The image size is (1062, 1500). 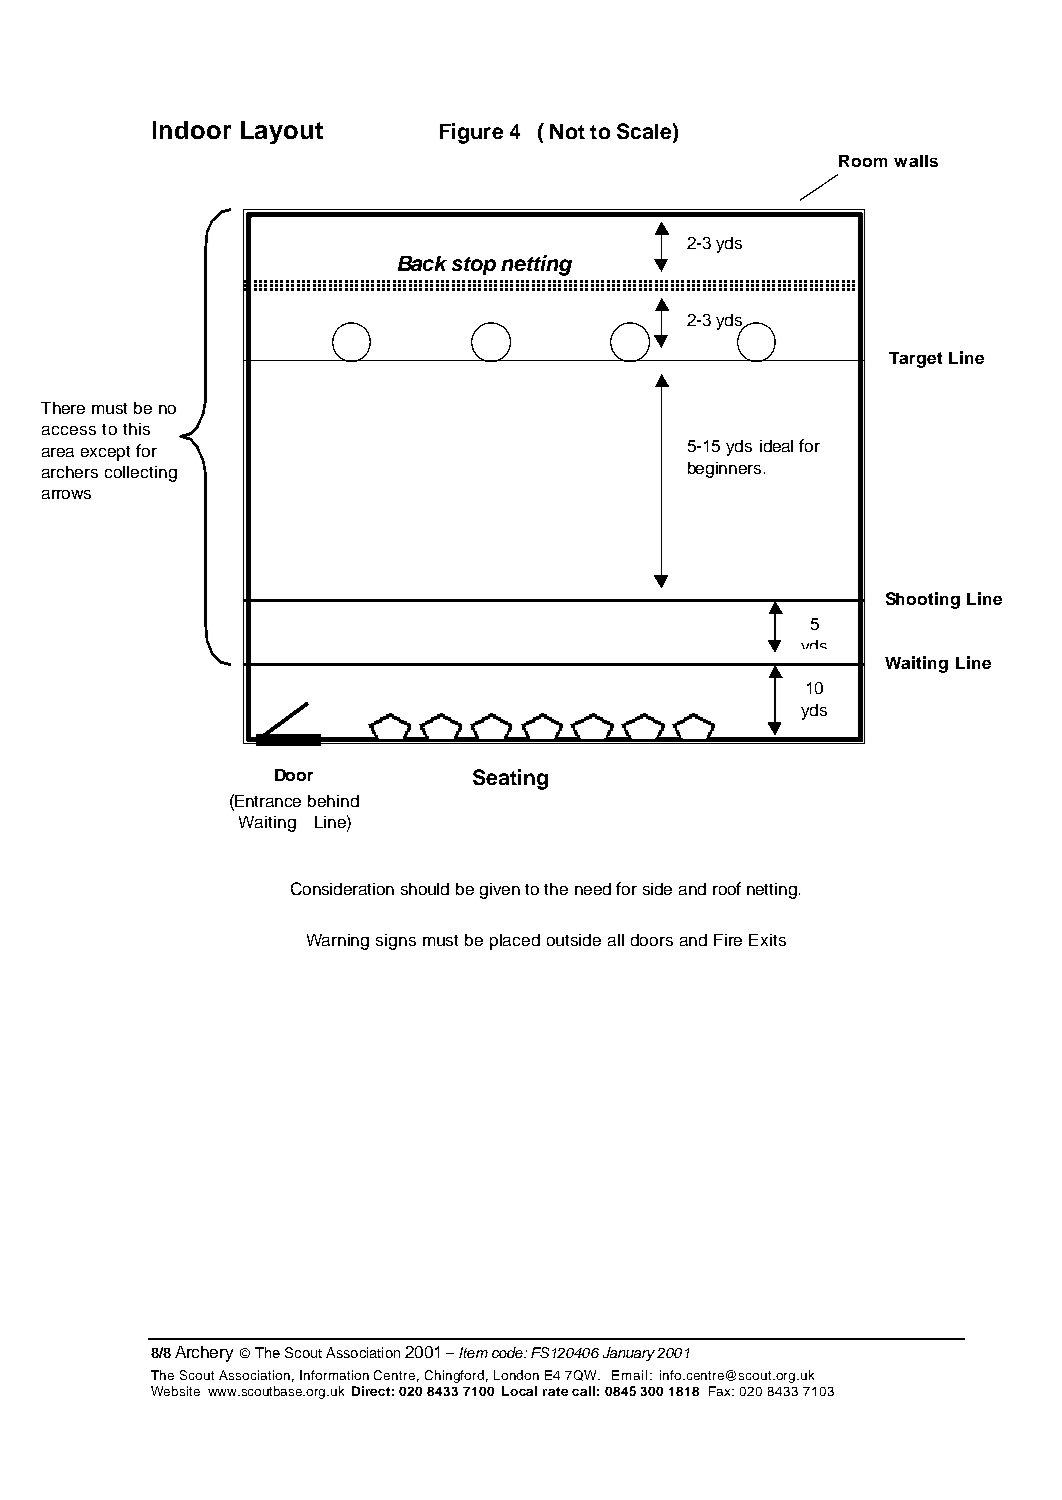 I want to click on Item, so click(x=473, y=1352).
